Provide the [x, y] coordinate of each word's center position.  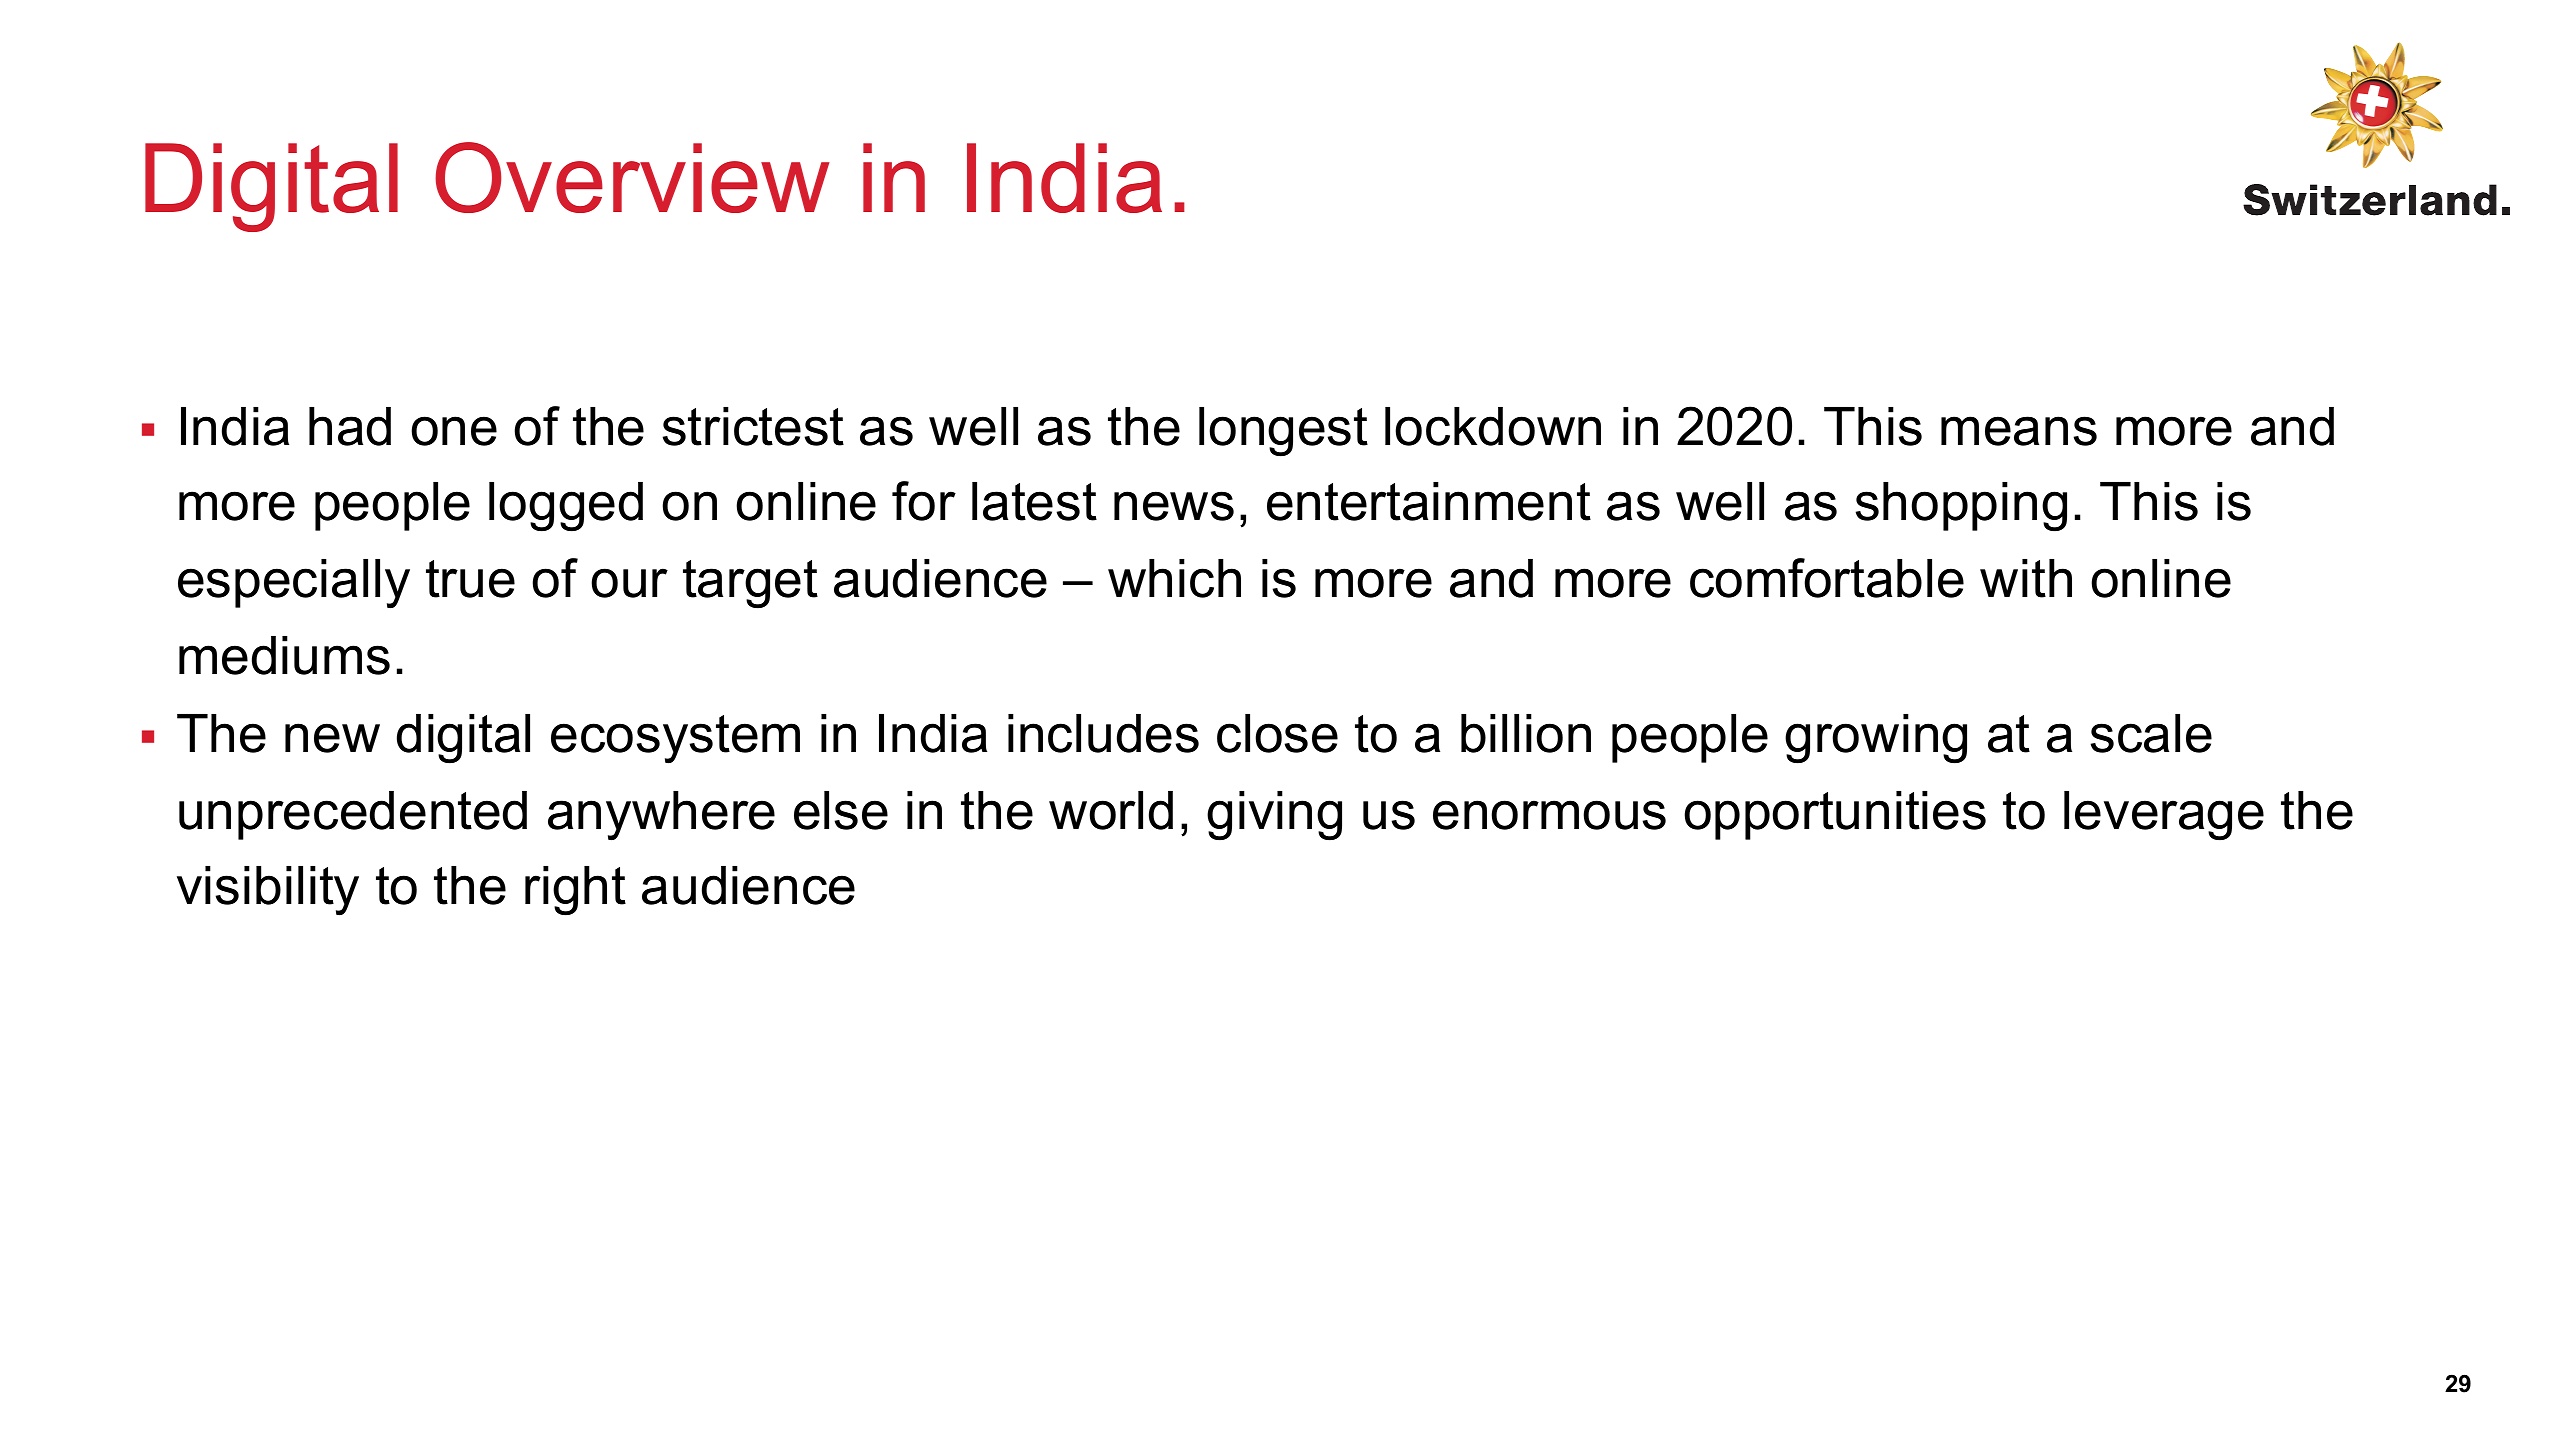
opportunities [1835, 815]
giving [1274, 816]
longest [1283, 432]
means [2019, 431]
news [1174, 506]
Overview [632, 177]
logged [566, 507]
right [575, 891]
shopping [1961, 507]
